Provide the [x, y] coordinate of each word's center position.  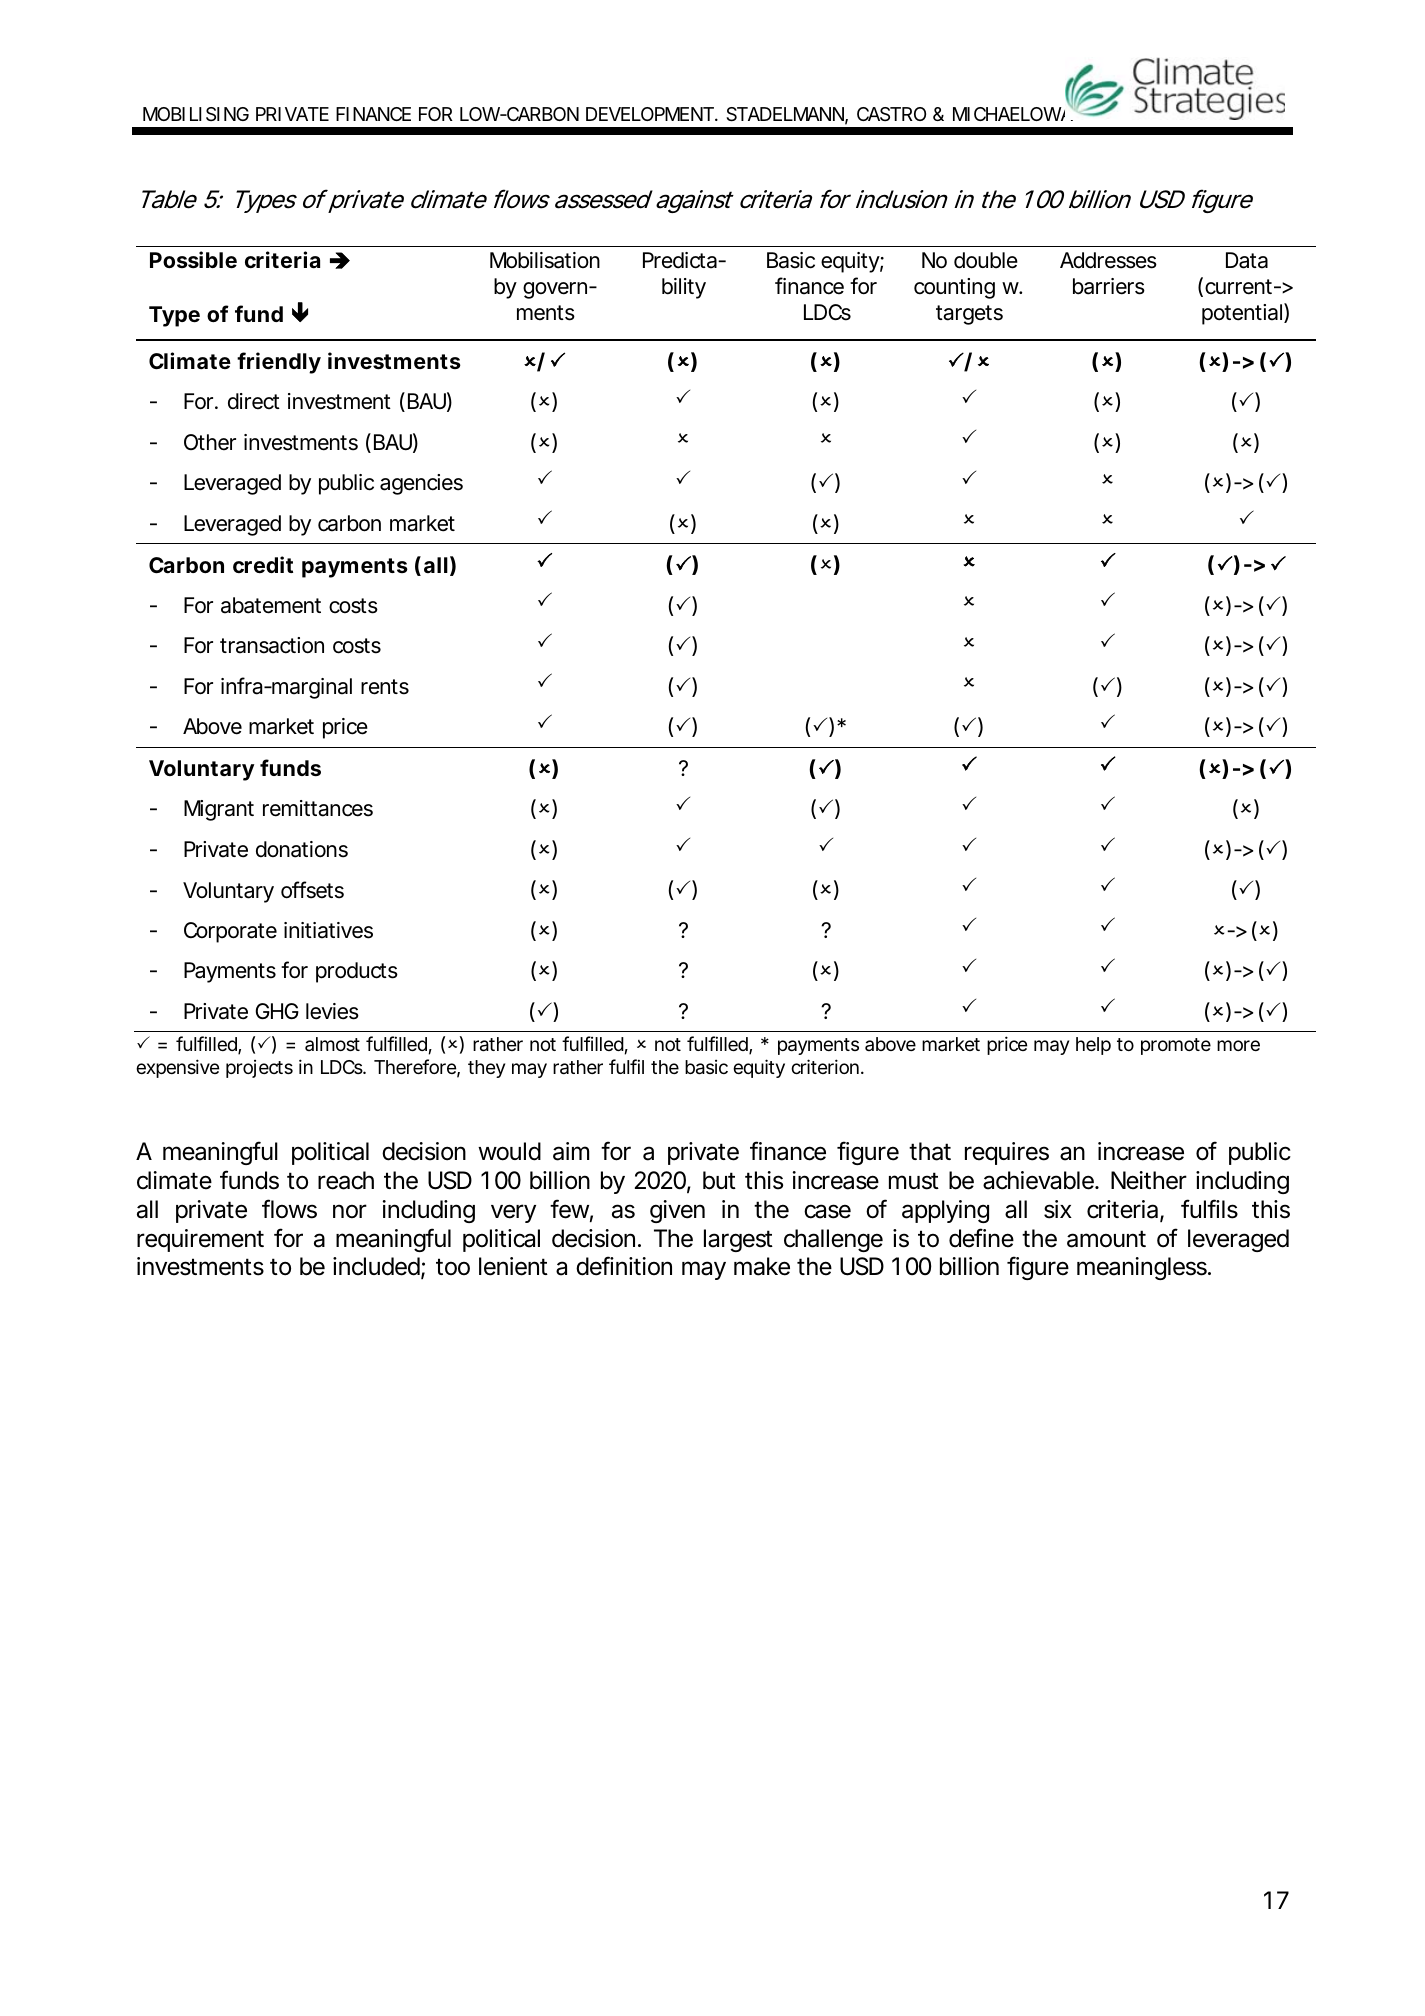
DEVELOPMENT [650, 114]
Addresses [1108, 260]
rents [385, 687]
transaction [272, 645]
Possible [193, 260]
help [1093, 1046]
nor [350, 1211]
